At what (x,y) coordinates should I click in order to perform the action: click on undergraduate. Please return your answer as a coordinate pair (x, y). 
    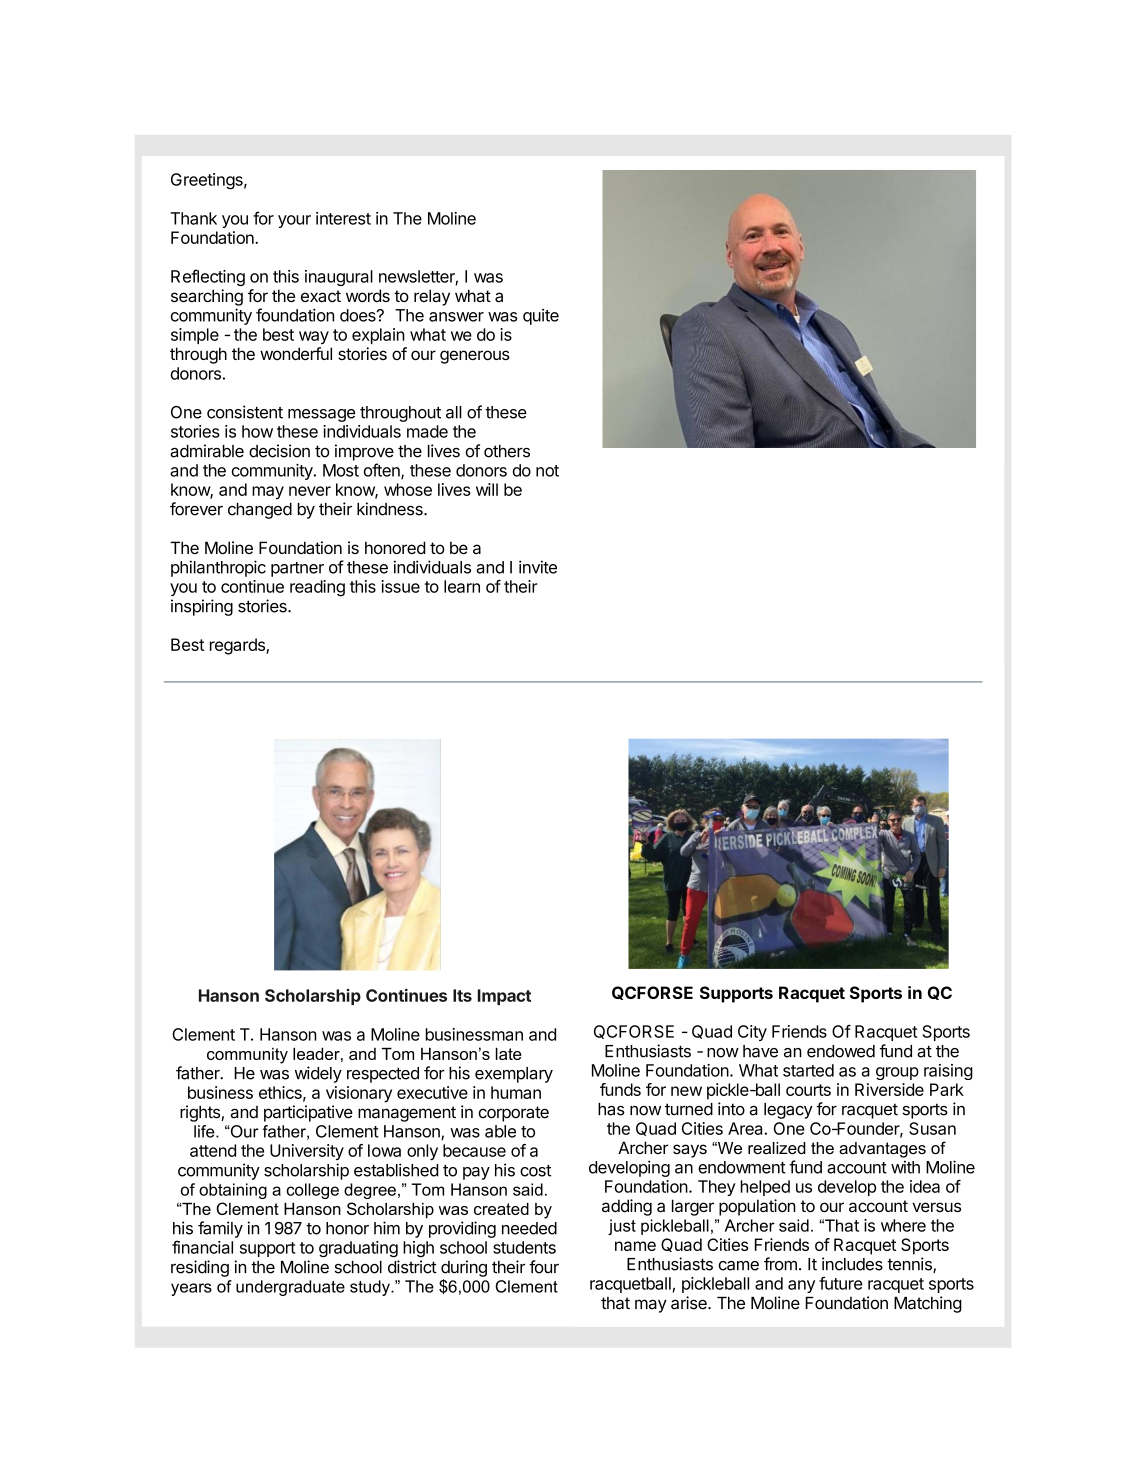
    Looking at the image, I should click on (290, 1288).
